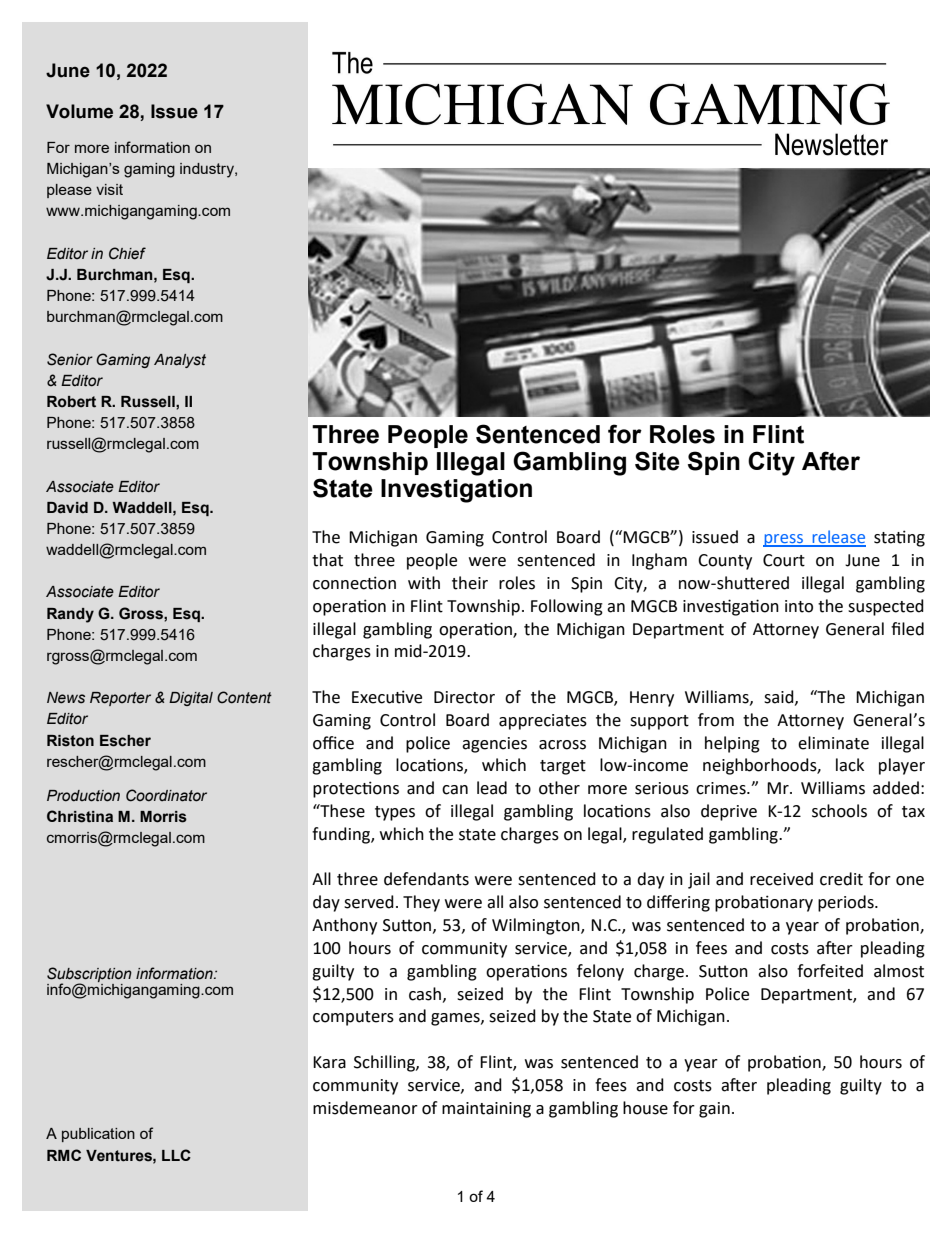 This screenshot has height=1233, width=952. Describe the element at coordinates (70, 615) in the screenshot. I see `Randy` at that location.
